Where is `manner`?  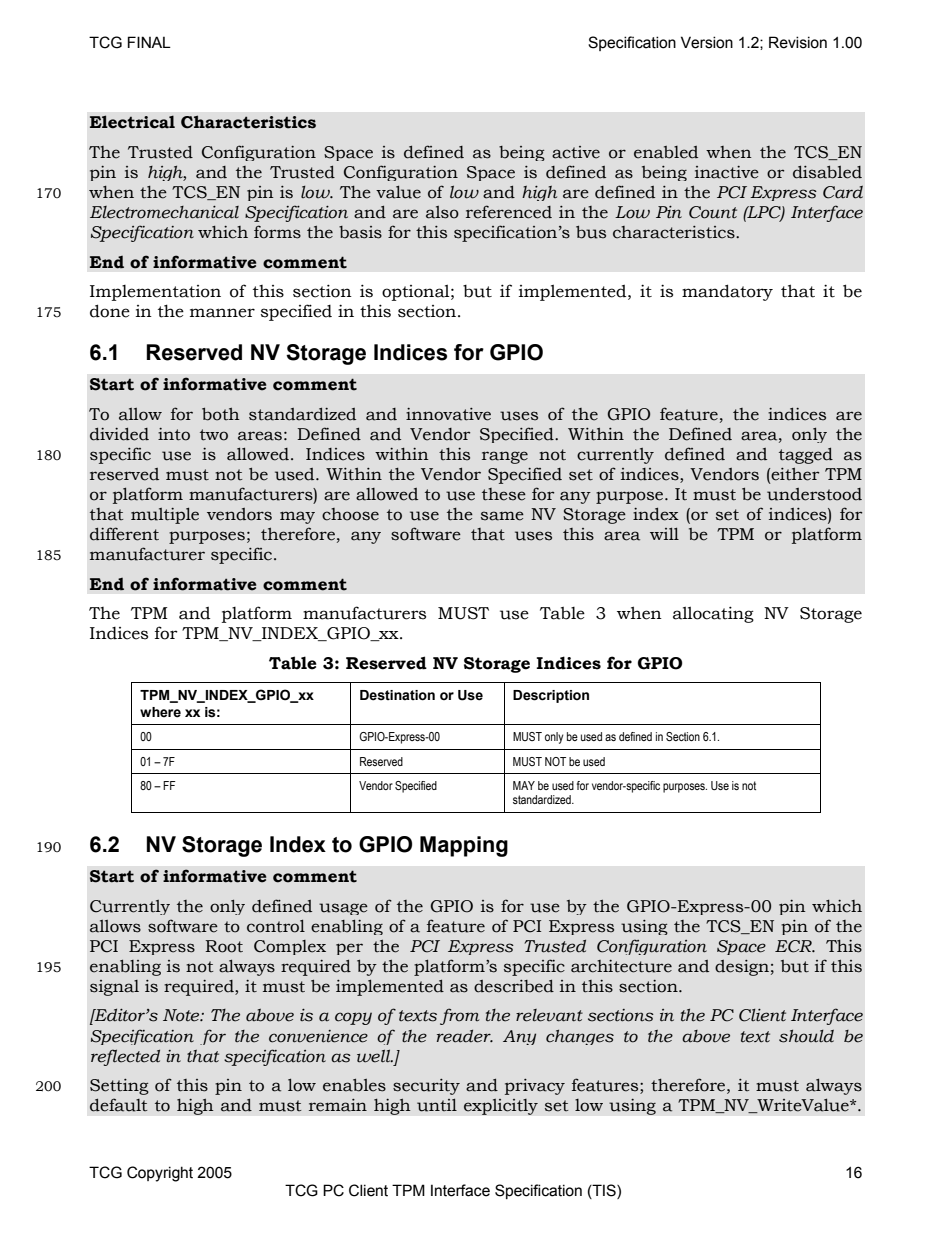 manner is located at coordinates (222, 313).
